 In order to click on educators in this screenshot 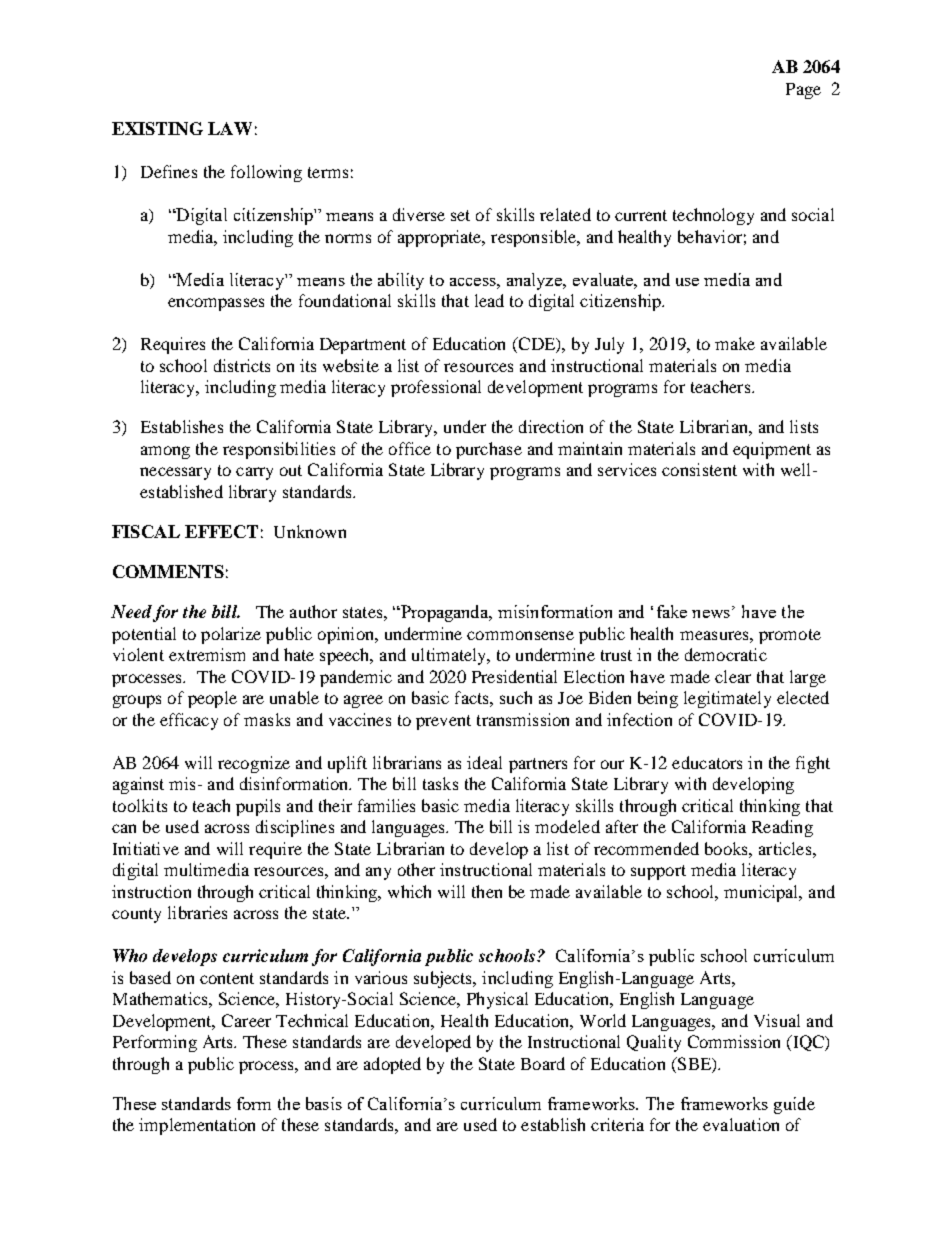, I will do `click(707, 762)`.
